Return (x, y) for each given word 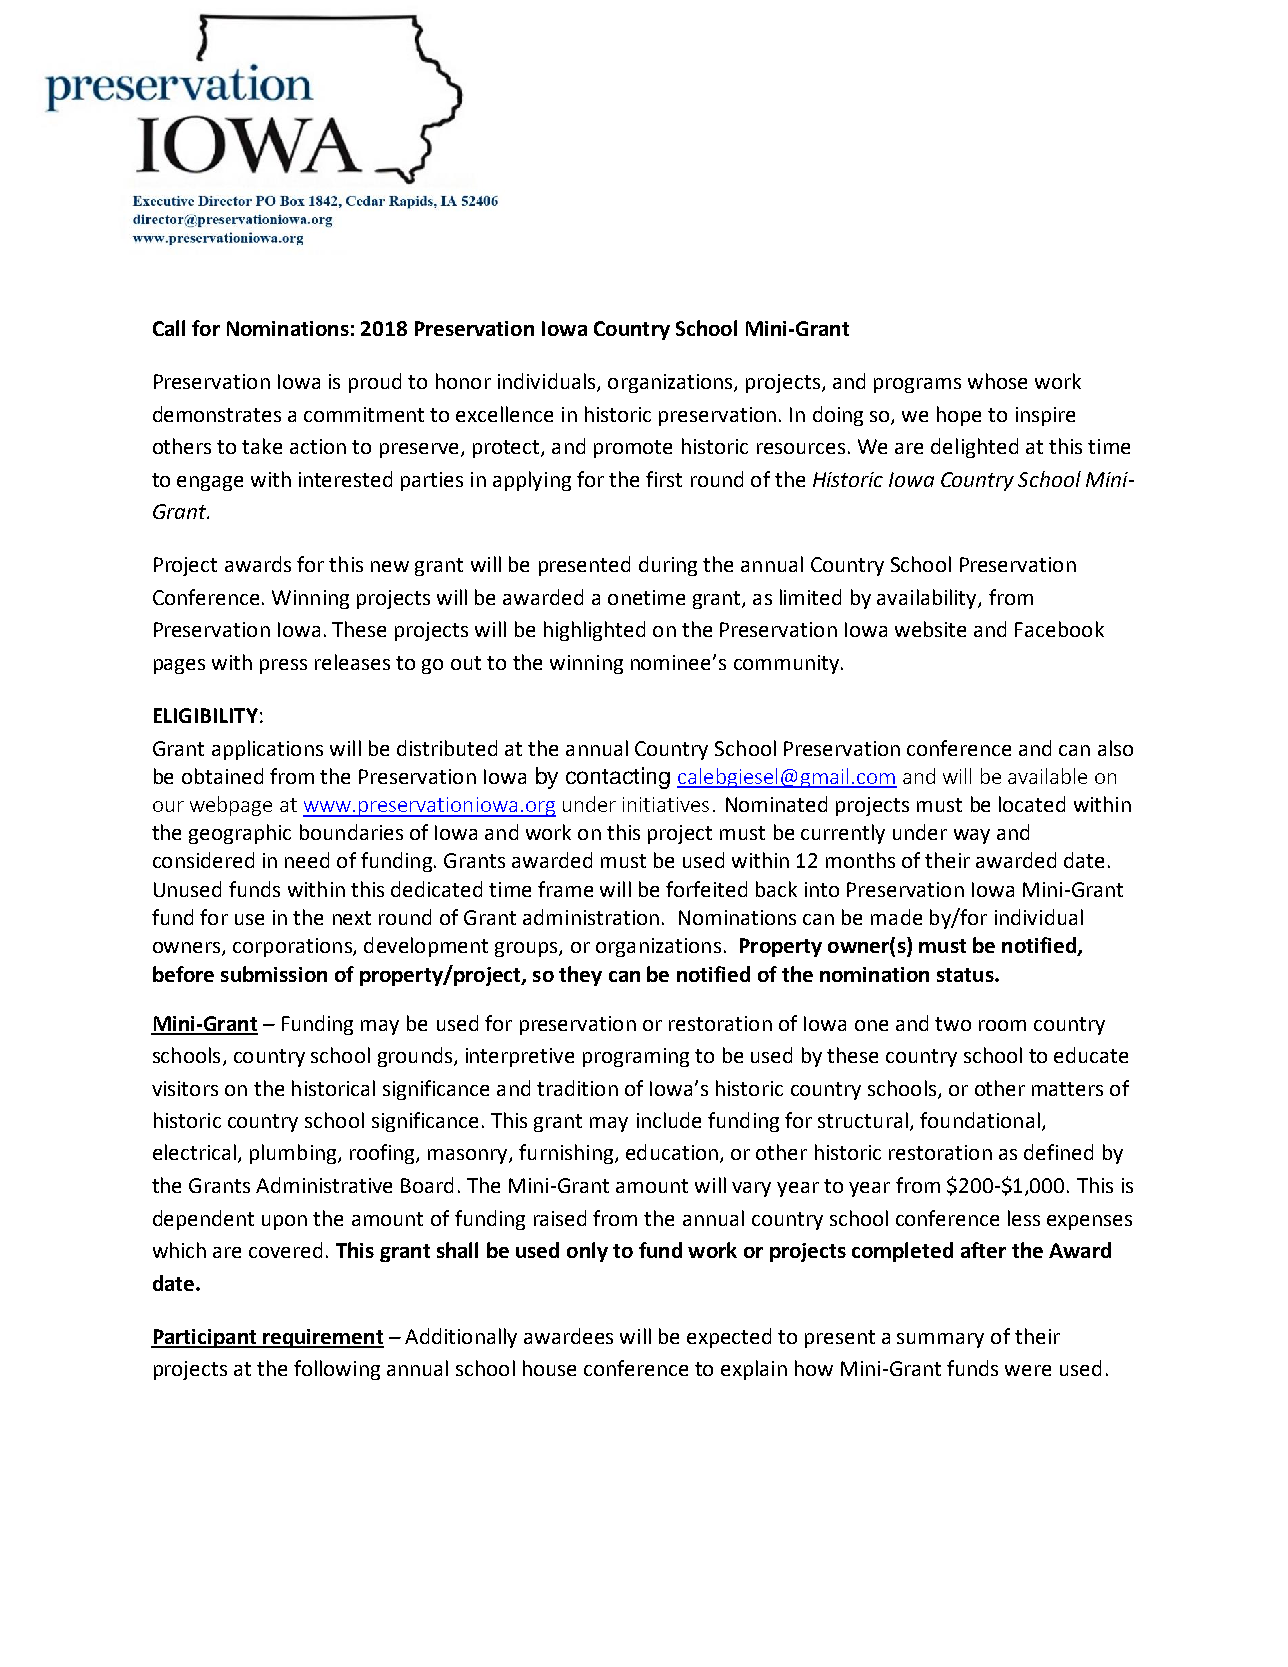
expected (729, 1338)
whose (997, 381)
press (283, 666)
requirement (322, 1338)
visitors (185, 1088)
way (972, 836)
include (669, 1120)
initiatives (666, 804)
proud (375, 383)
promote (633, 449)
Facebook (1059, 629)
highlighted (594, 631)
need (307, 860)
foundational (980, 1120)
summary (940, 1340)
